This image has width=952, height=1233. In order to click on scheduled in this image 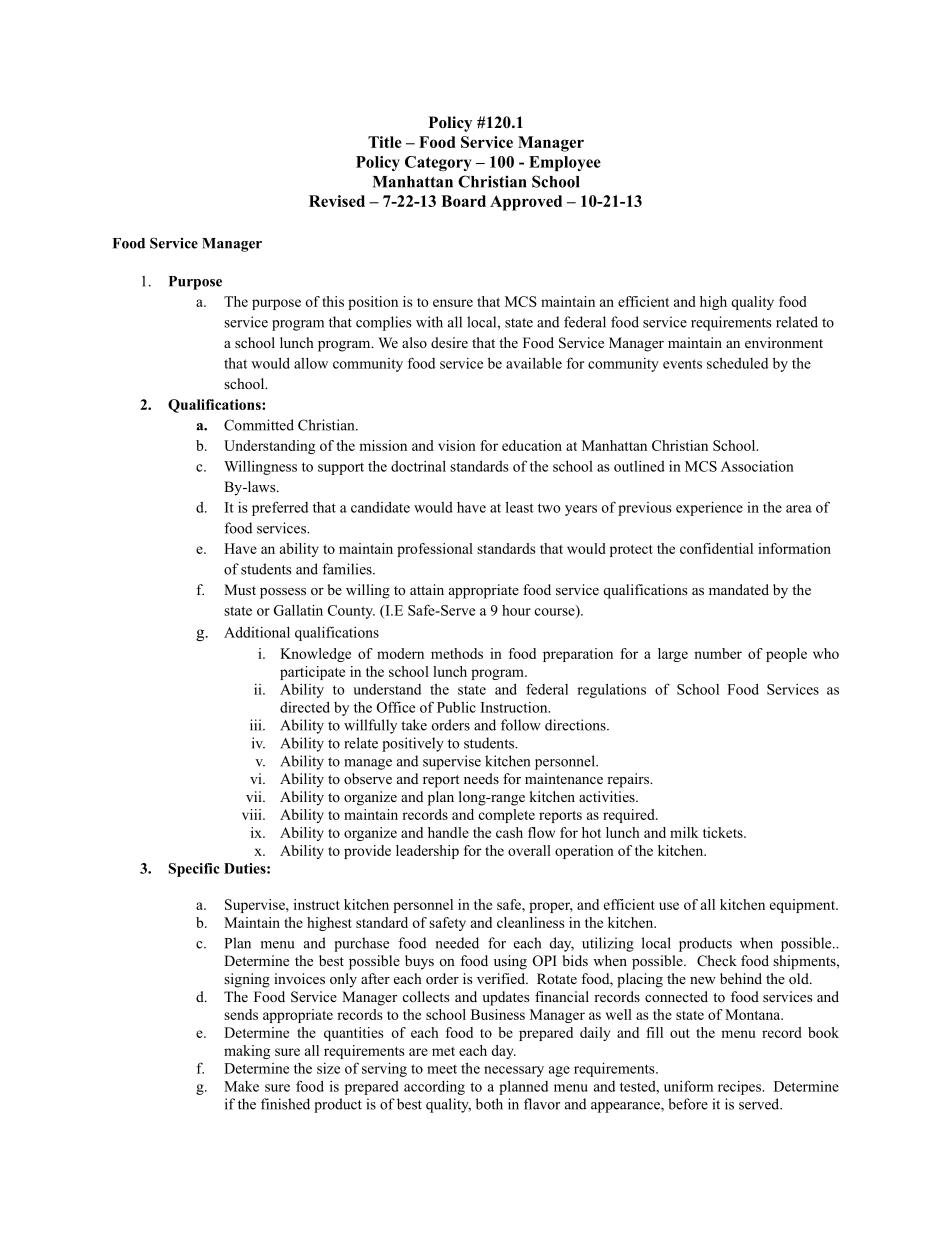, I will do `click(737, 363)`.
